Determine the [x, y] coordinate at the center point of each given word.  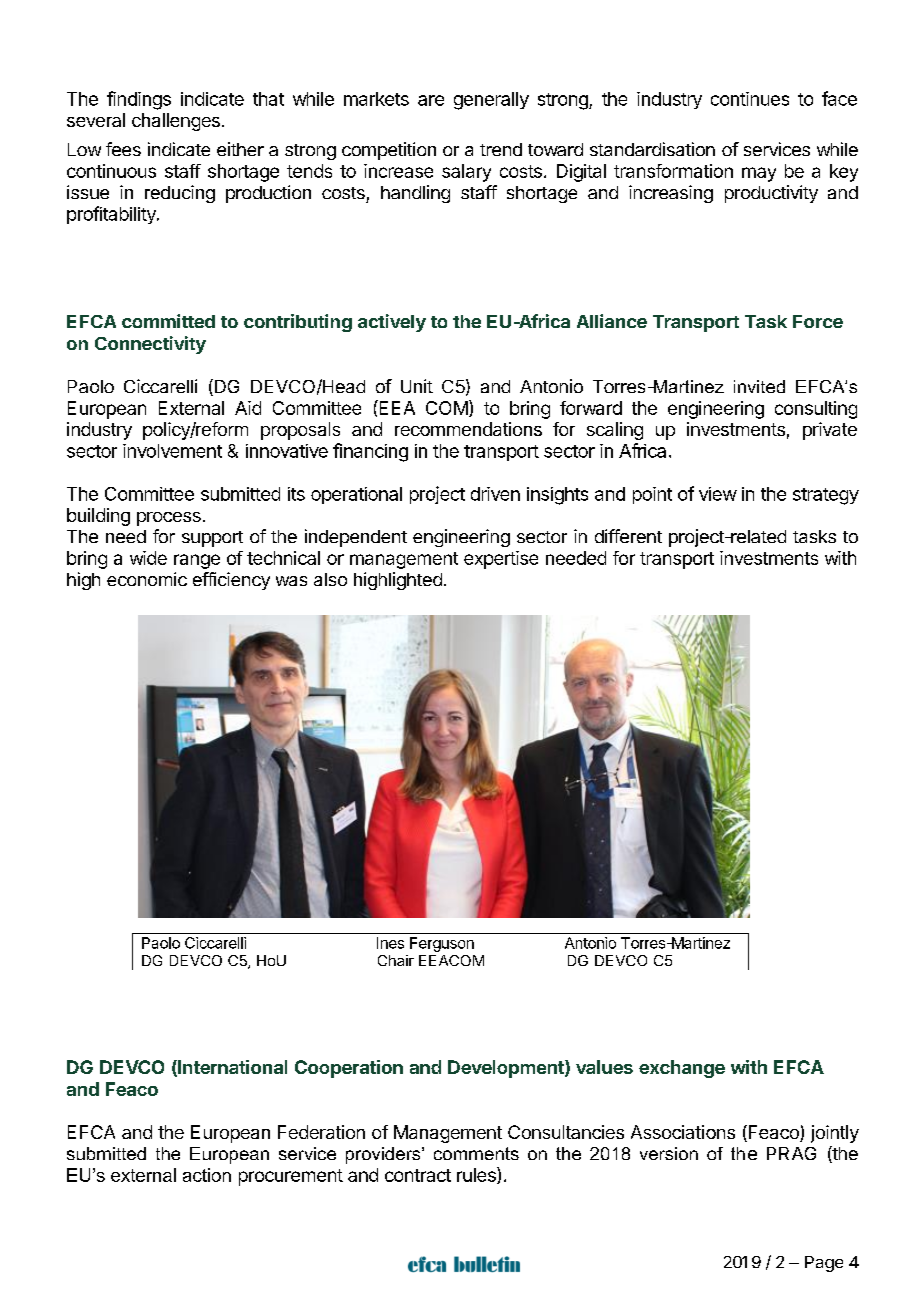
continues [750, 99]
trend [501, 149]
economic [147, 579]
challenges [176, 122]
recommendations [468, 429]
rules [477, 1175]
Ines [390, 943]
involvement [172, 451]
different [628, 536]
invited [759, 386]
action [207, 1175]
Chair [396, 960]
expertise [501, 560]
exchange [682, 1069]
